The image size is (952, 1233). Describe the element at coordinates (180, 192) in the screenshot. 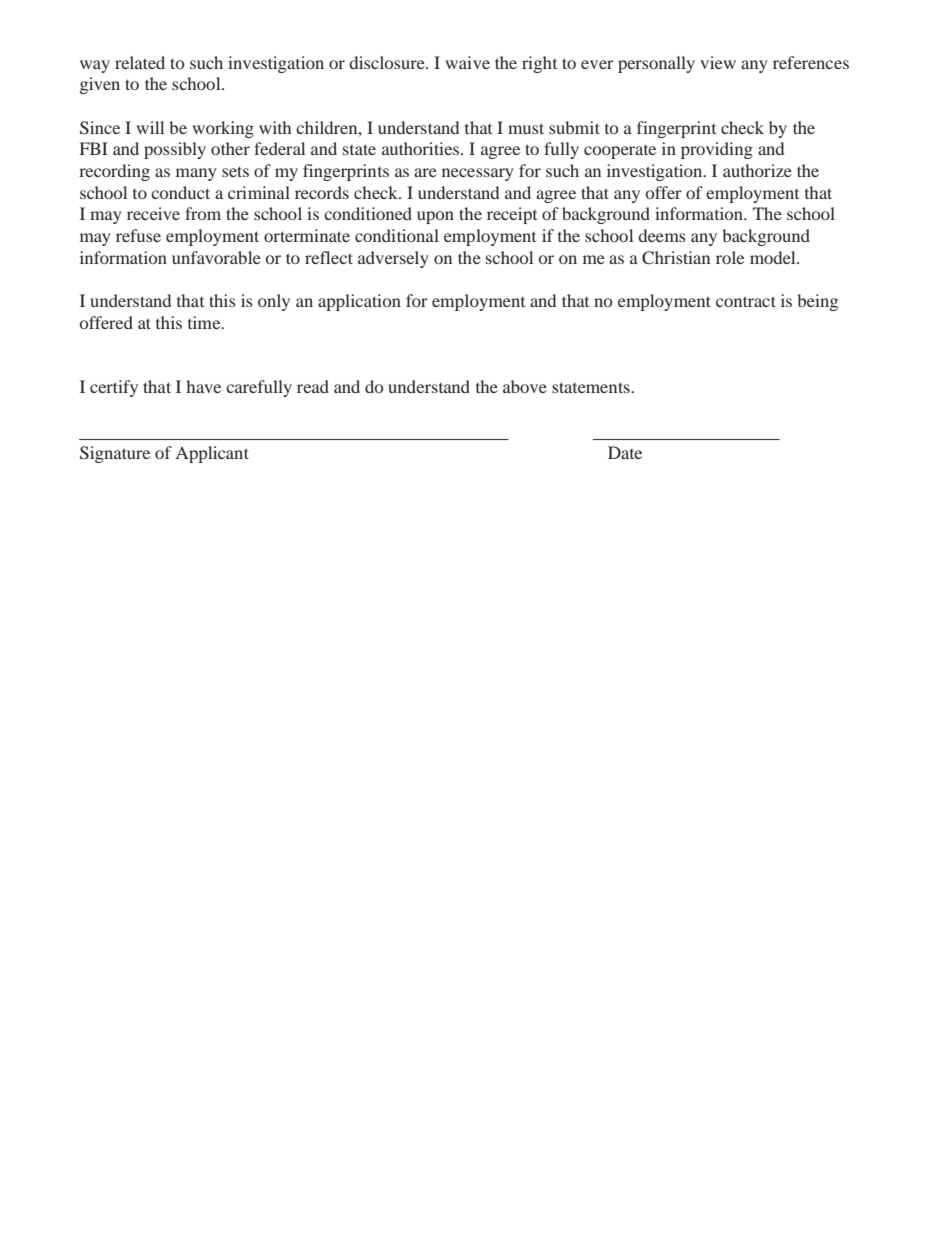

I see `conduct` at that location.
